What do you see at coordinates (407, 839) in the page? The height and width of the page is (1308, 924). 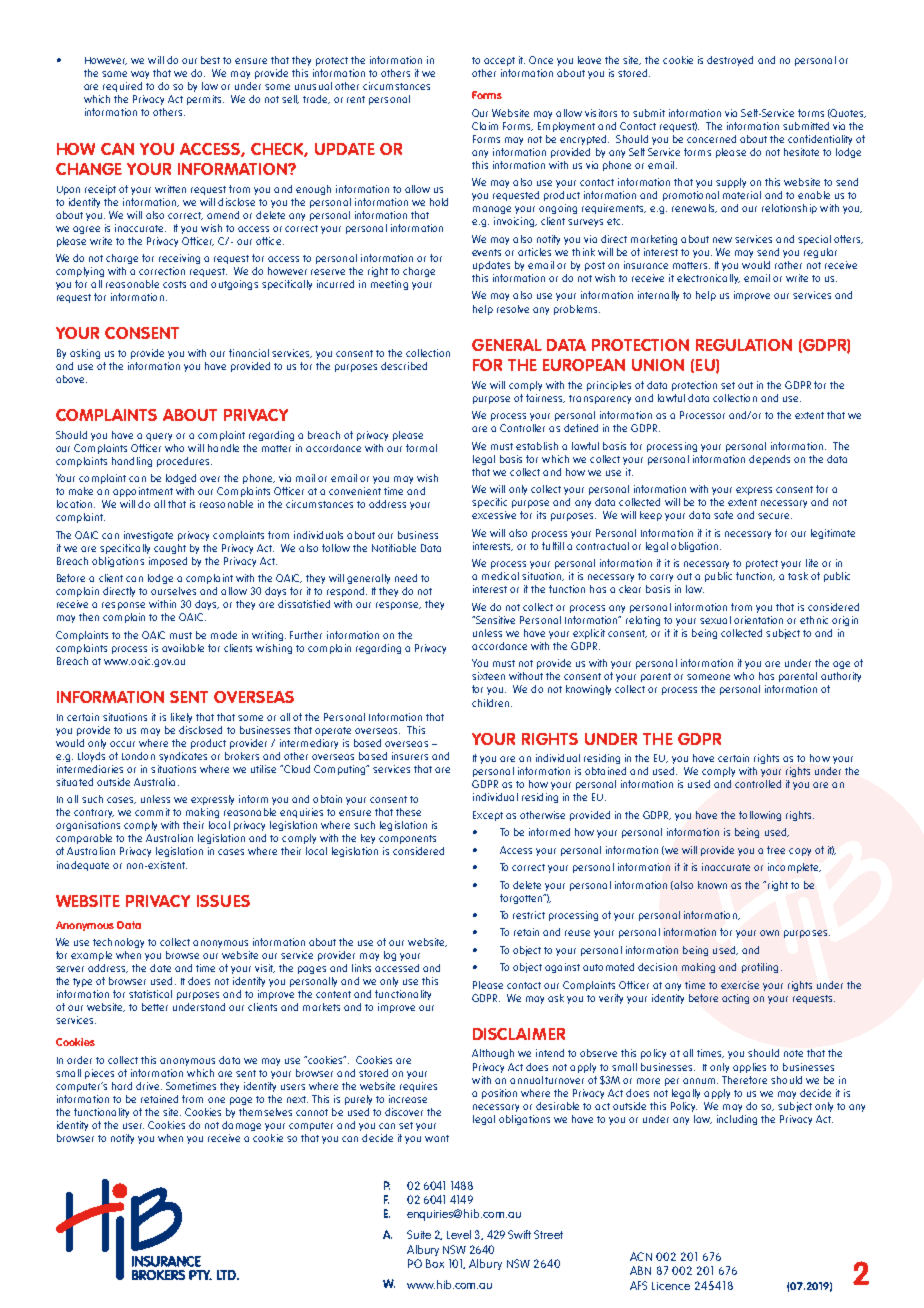 I see `components` at bounding box center [407, 839].
